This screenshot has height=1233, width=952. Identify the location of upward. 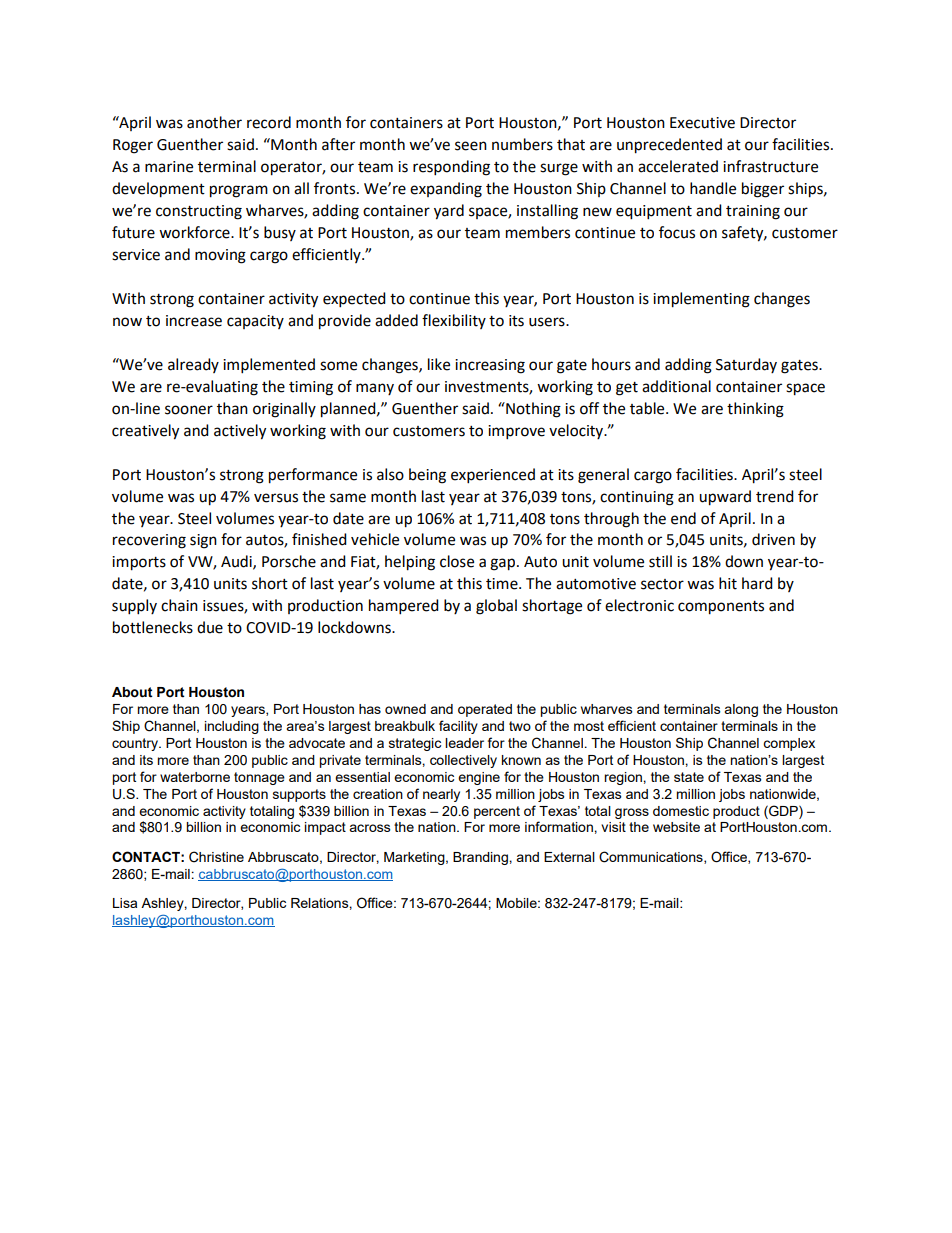
(725, 498).
